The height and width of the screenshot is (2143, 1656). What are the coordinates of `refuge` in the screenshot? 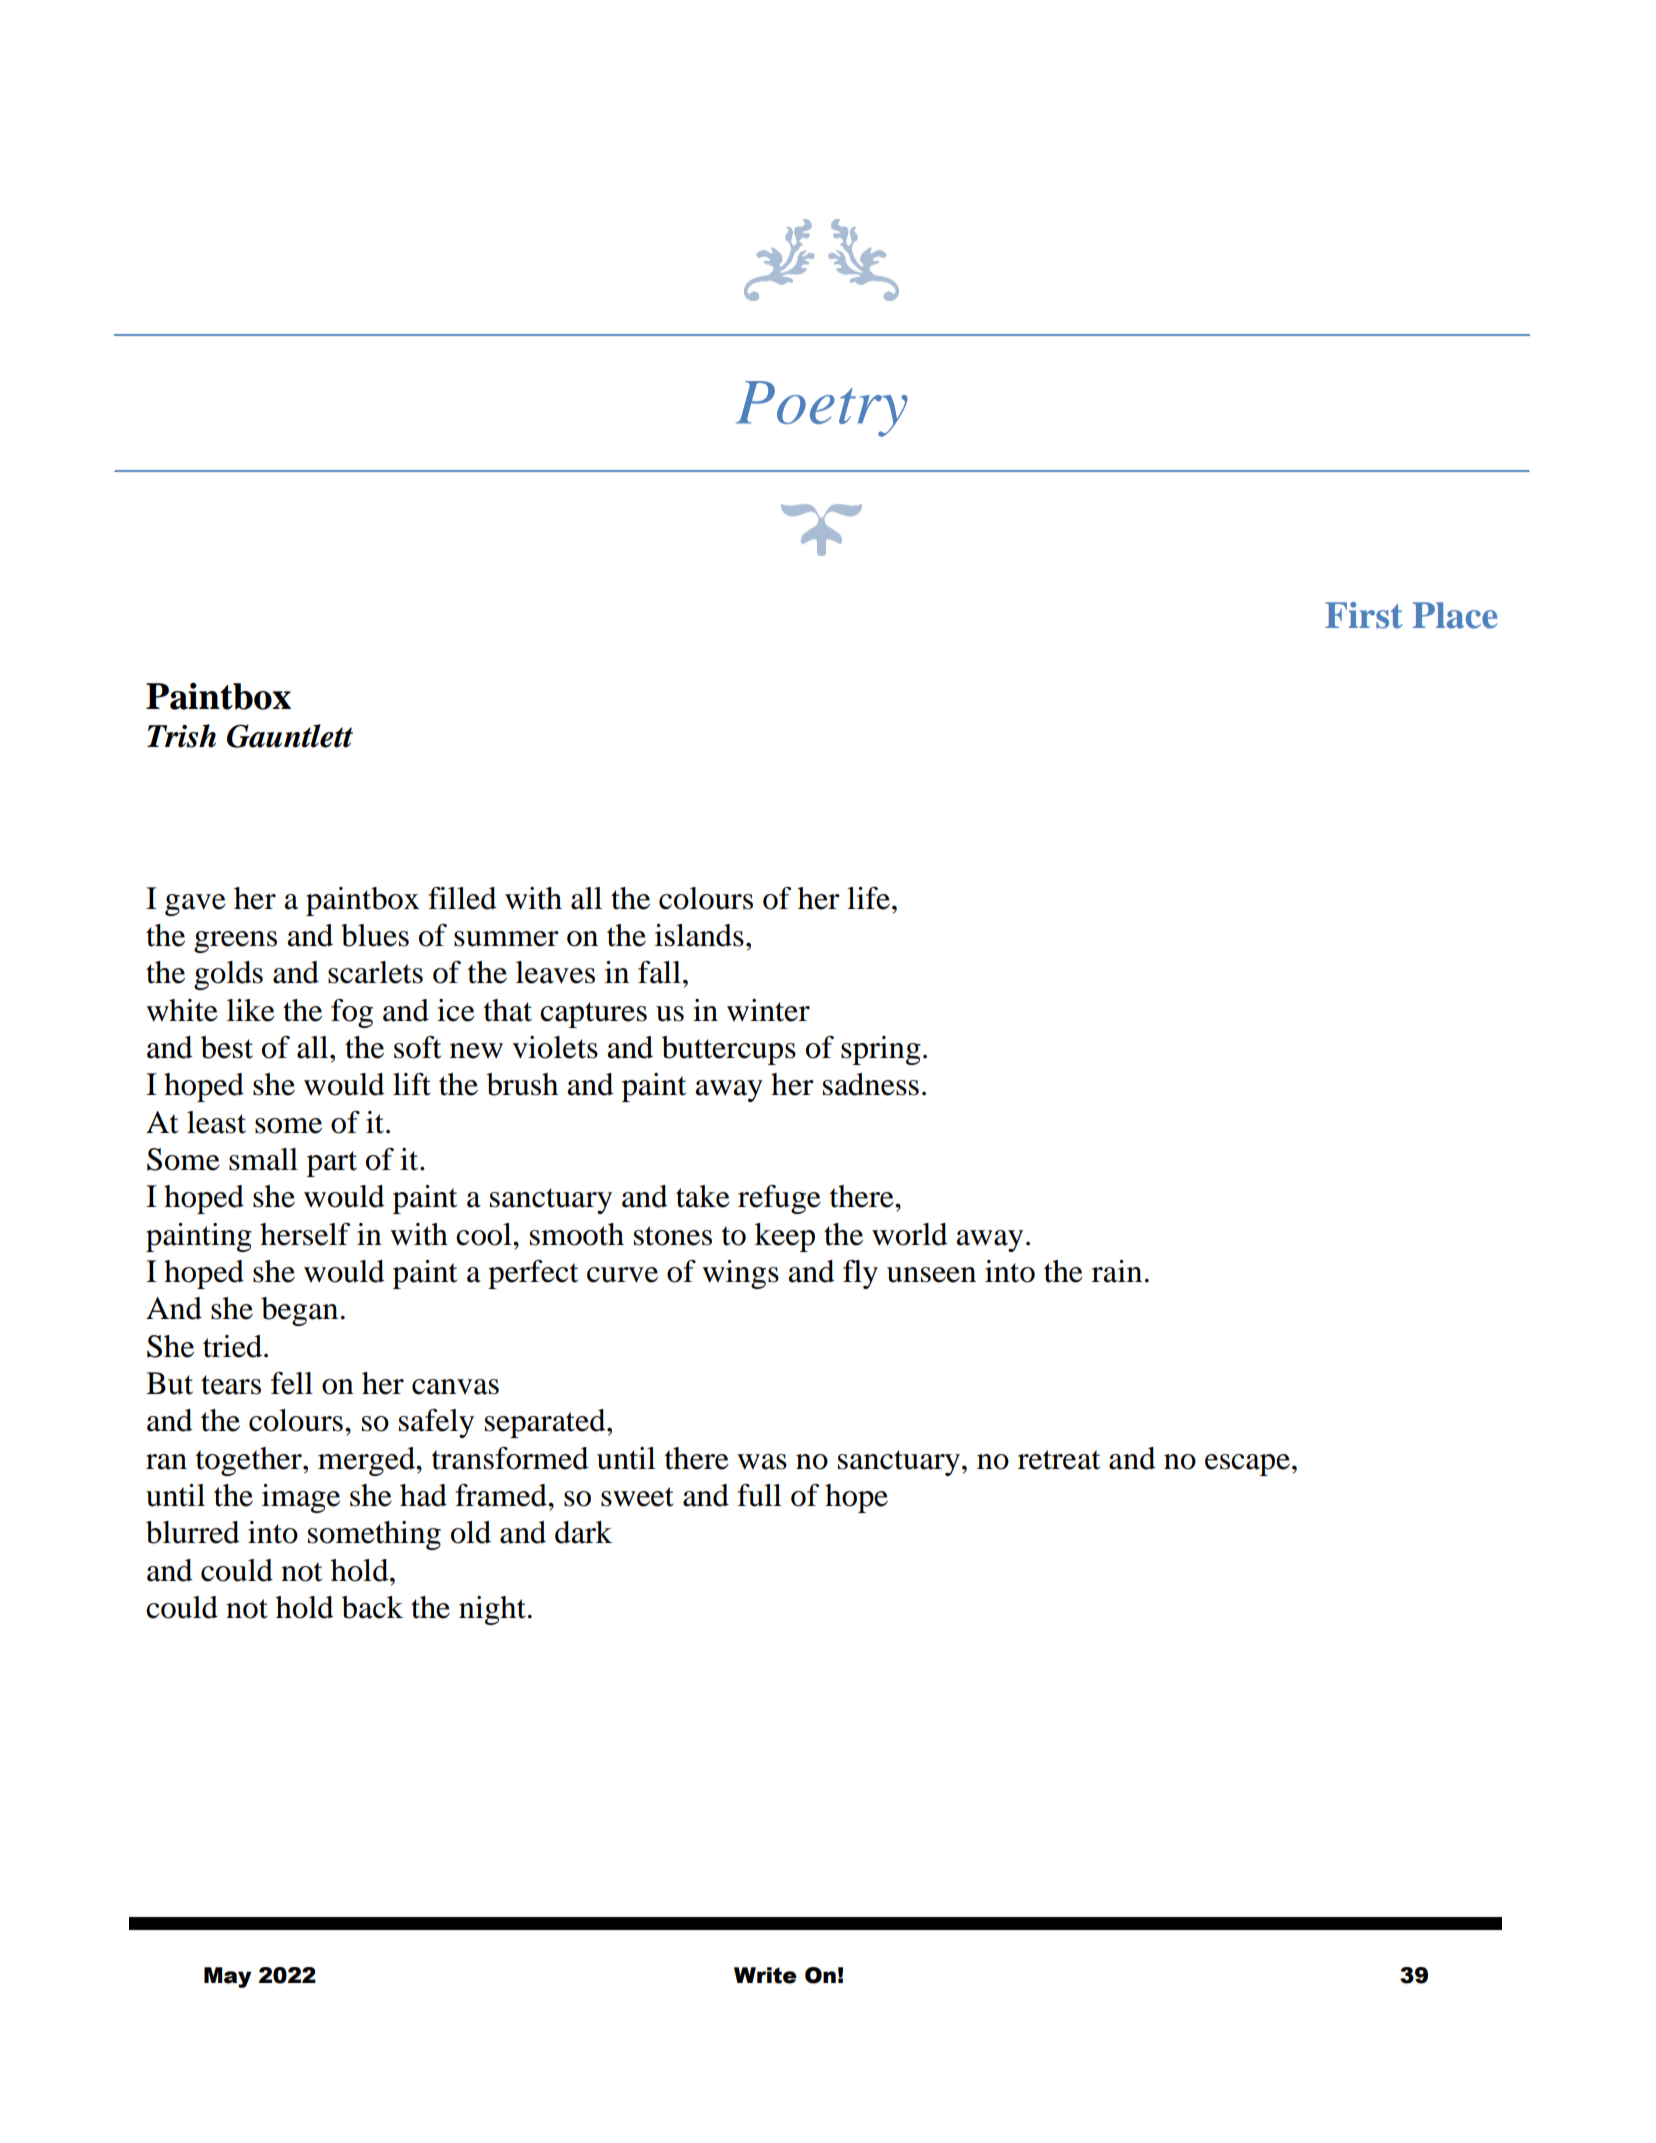 It's located at (779, 1199).
